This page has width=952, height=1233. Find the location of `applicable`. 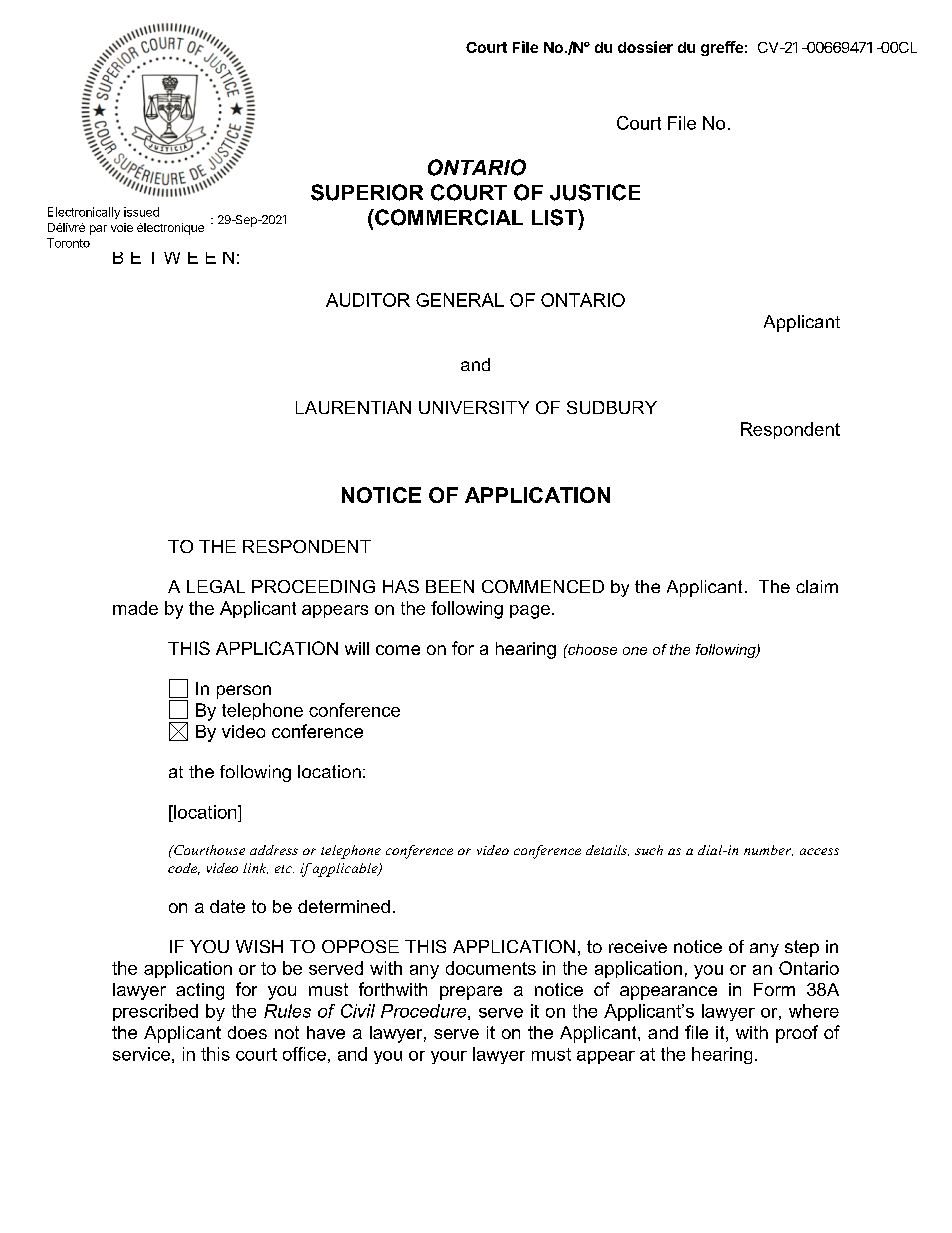

applicable is located at coordinates (346, 870).
